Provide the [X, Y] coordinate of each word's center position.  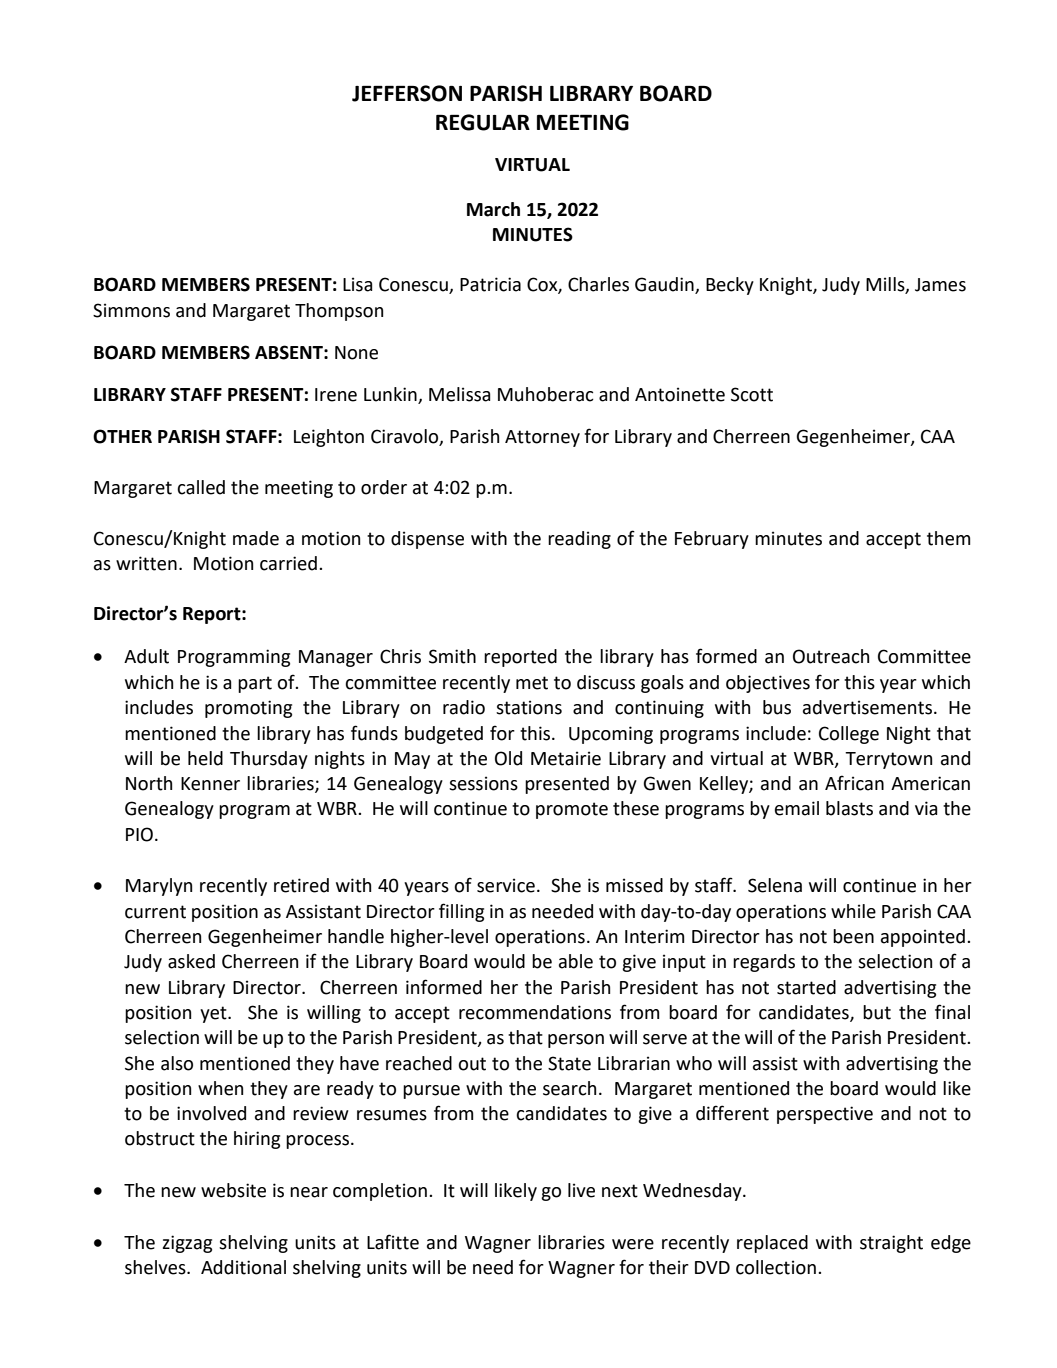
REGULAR [483, 122]
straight [891, 1244]
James [940, 285]
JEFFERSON [407, 93]
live [581, 1190]
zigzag [187, 1244]
